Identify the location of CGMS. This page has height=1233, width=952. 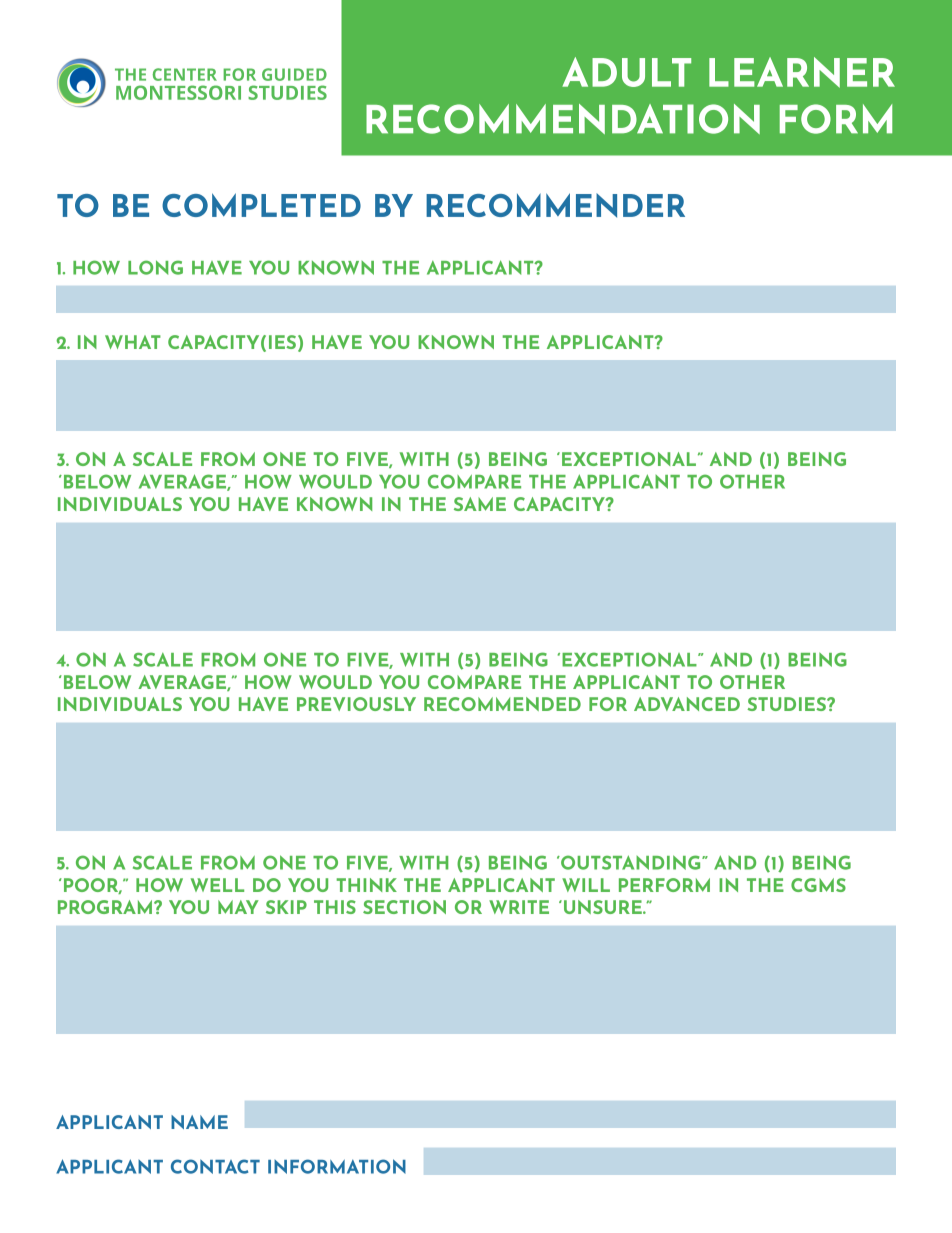
(818, 885).
